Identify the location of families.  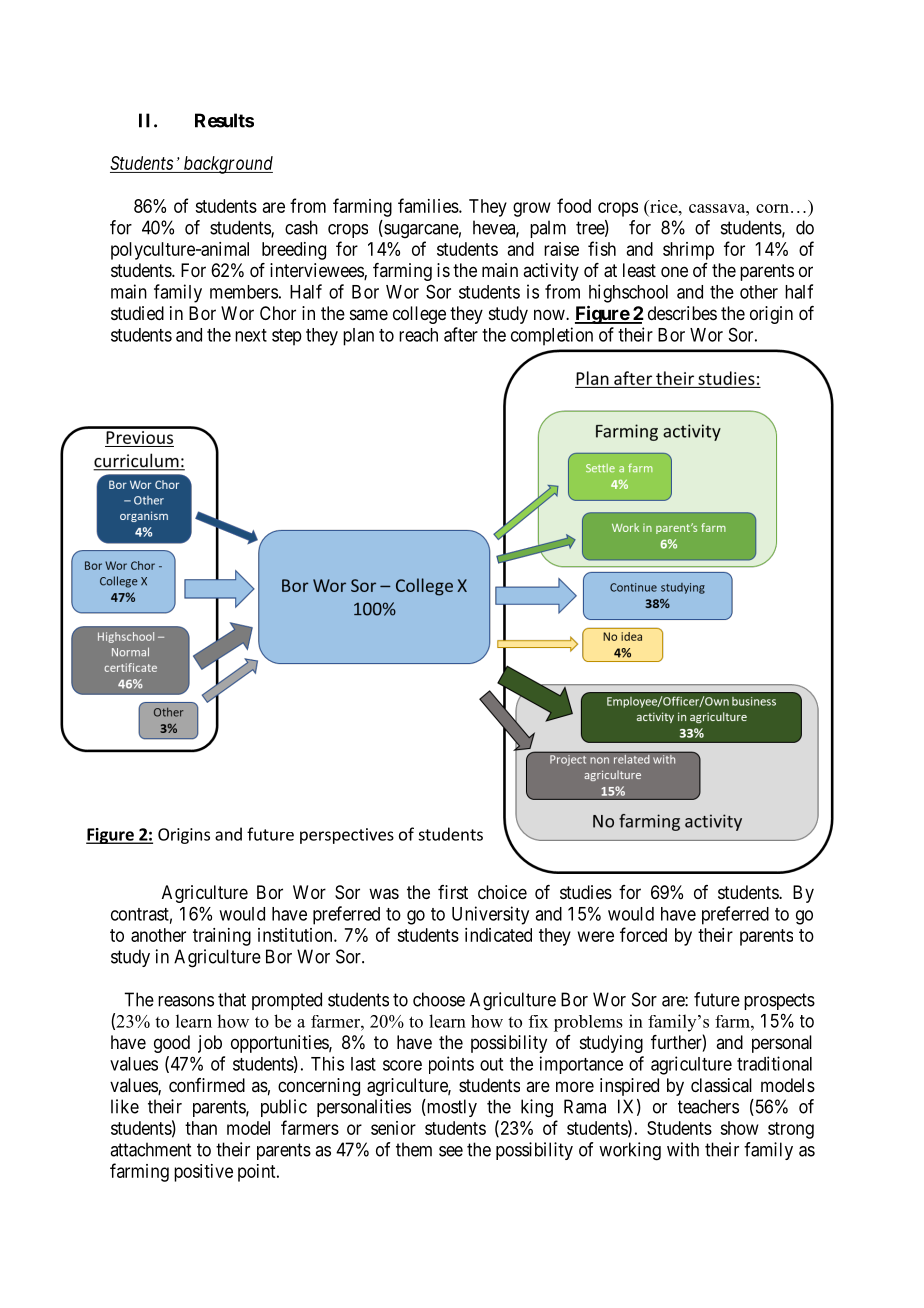
(428, 205).
